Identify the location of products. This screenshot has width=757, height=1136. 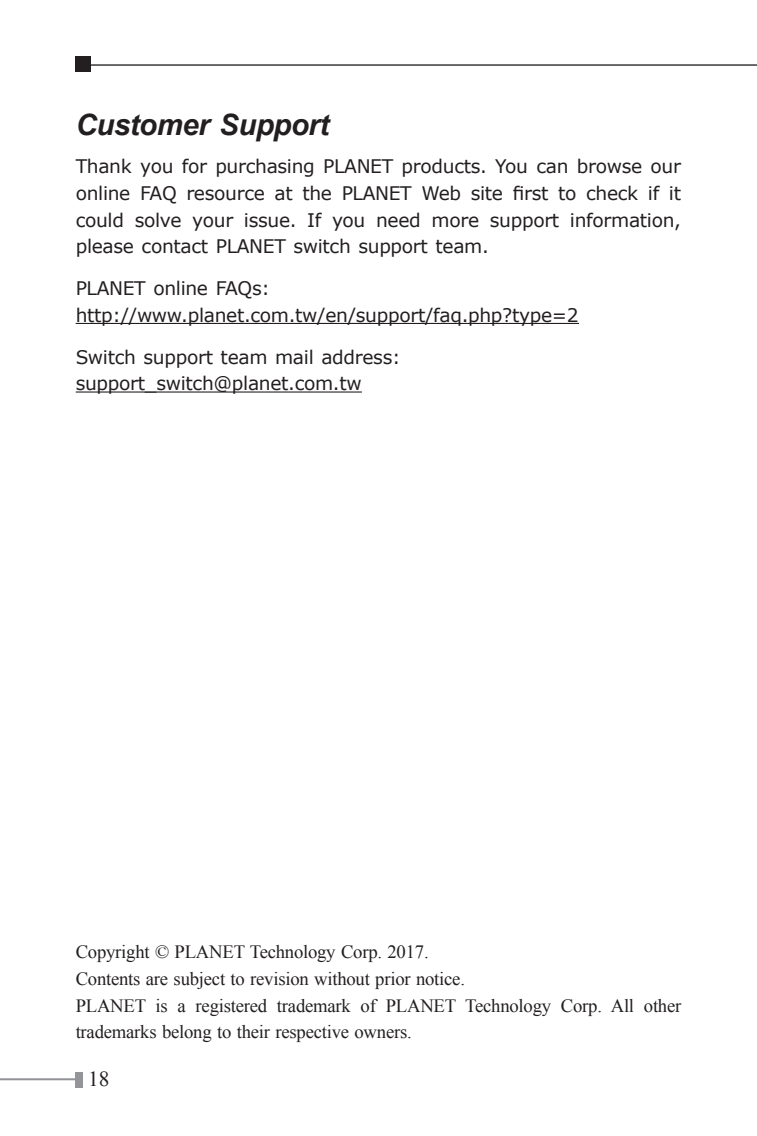
(441, 167).
